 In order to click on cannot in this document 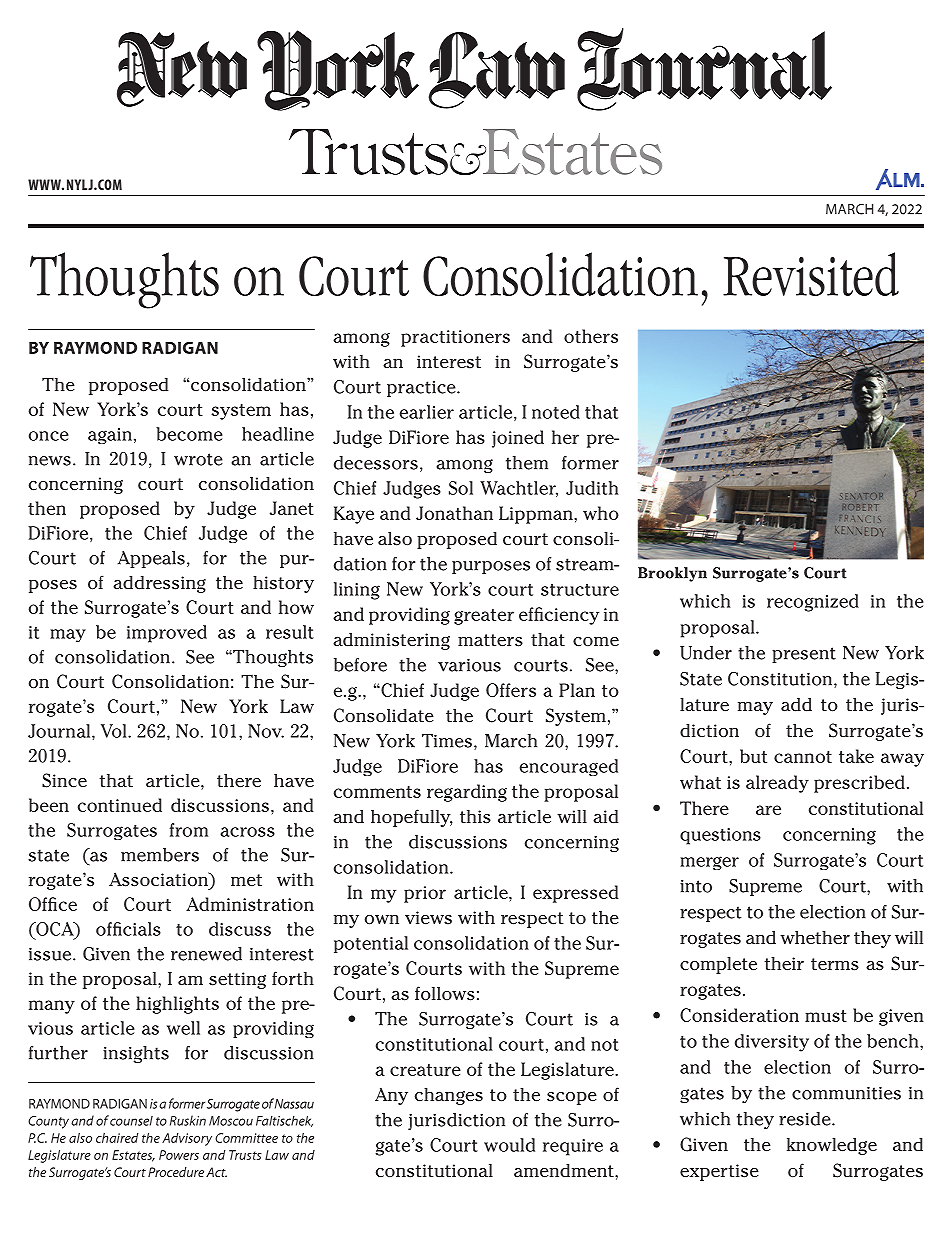, I will do `click(803, 757)`.
